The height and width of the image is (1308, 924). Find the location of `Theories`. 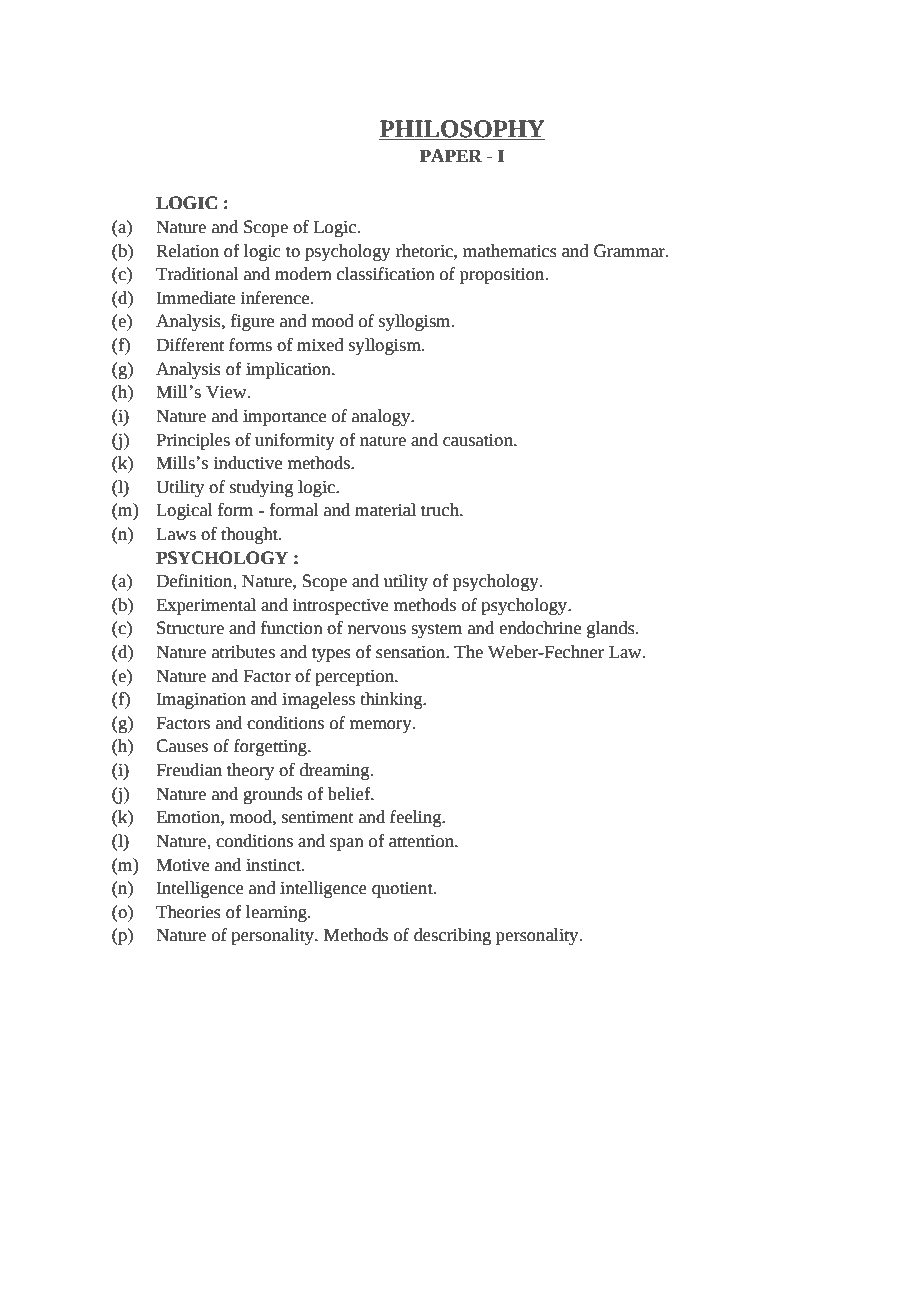

Theories is located at coordinates (188, 912).
